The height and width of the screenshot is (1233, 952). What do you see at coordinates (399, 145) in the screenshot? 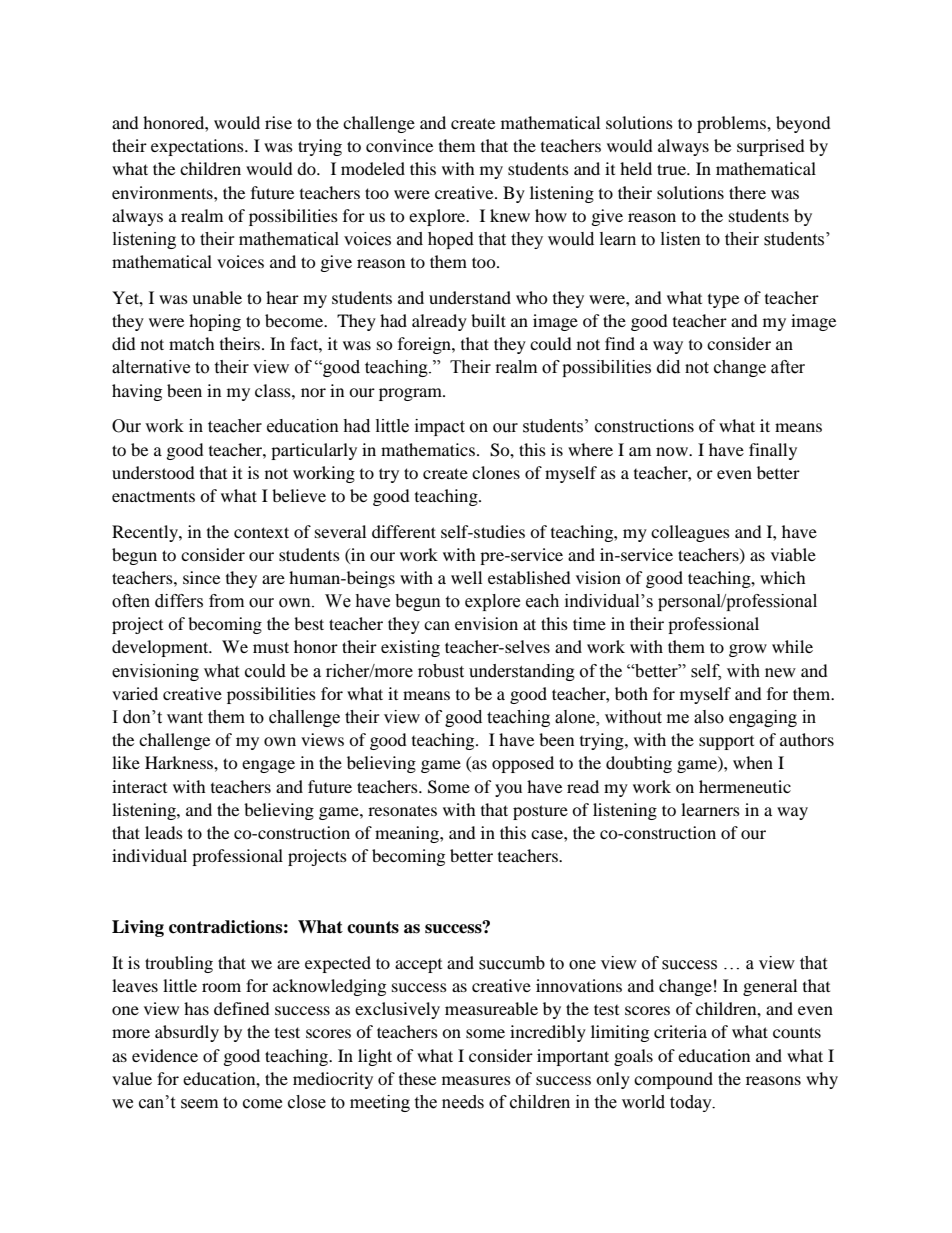
I see `convince` at bounding box center [399, 145].
